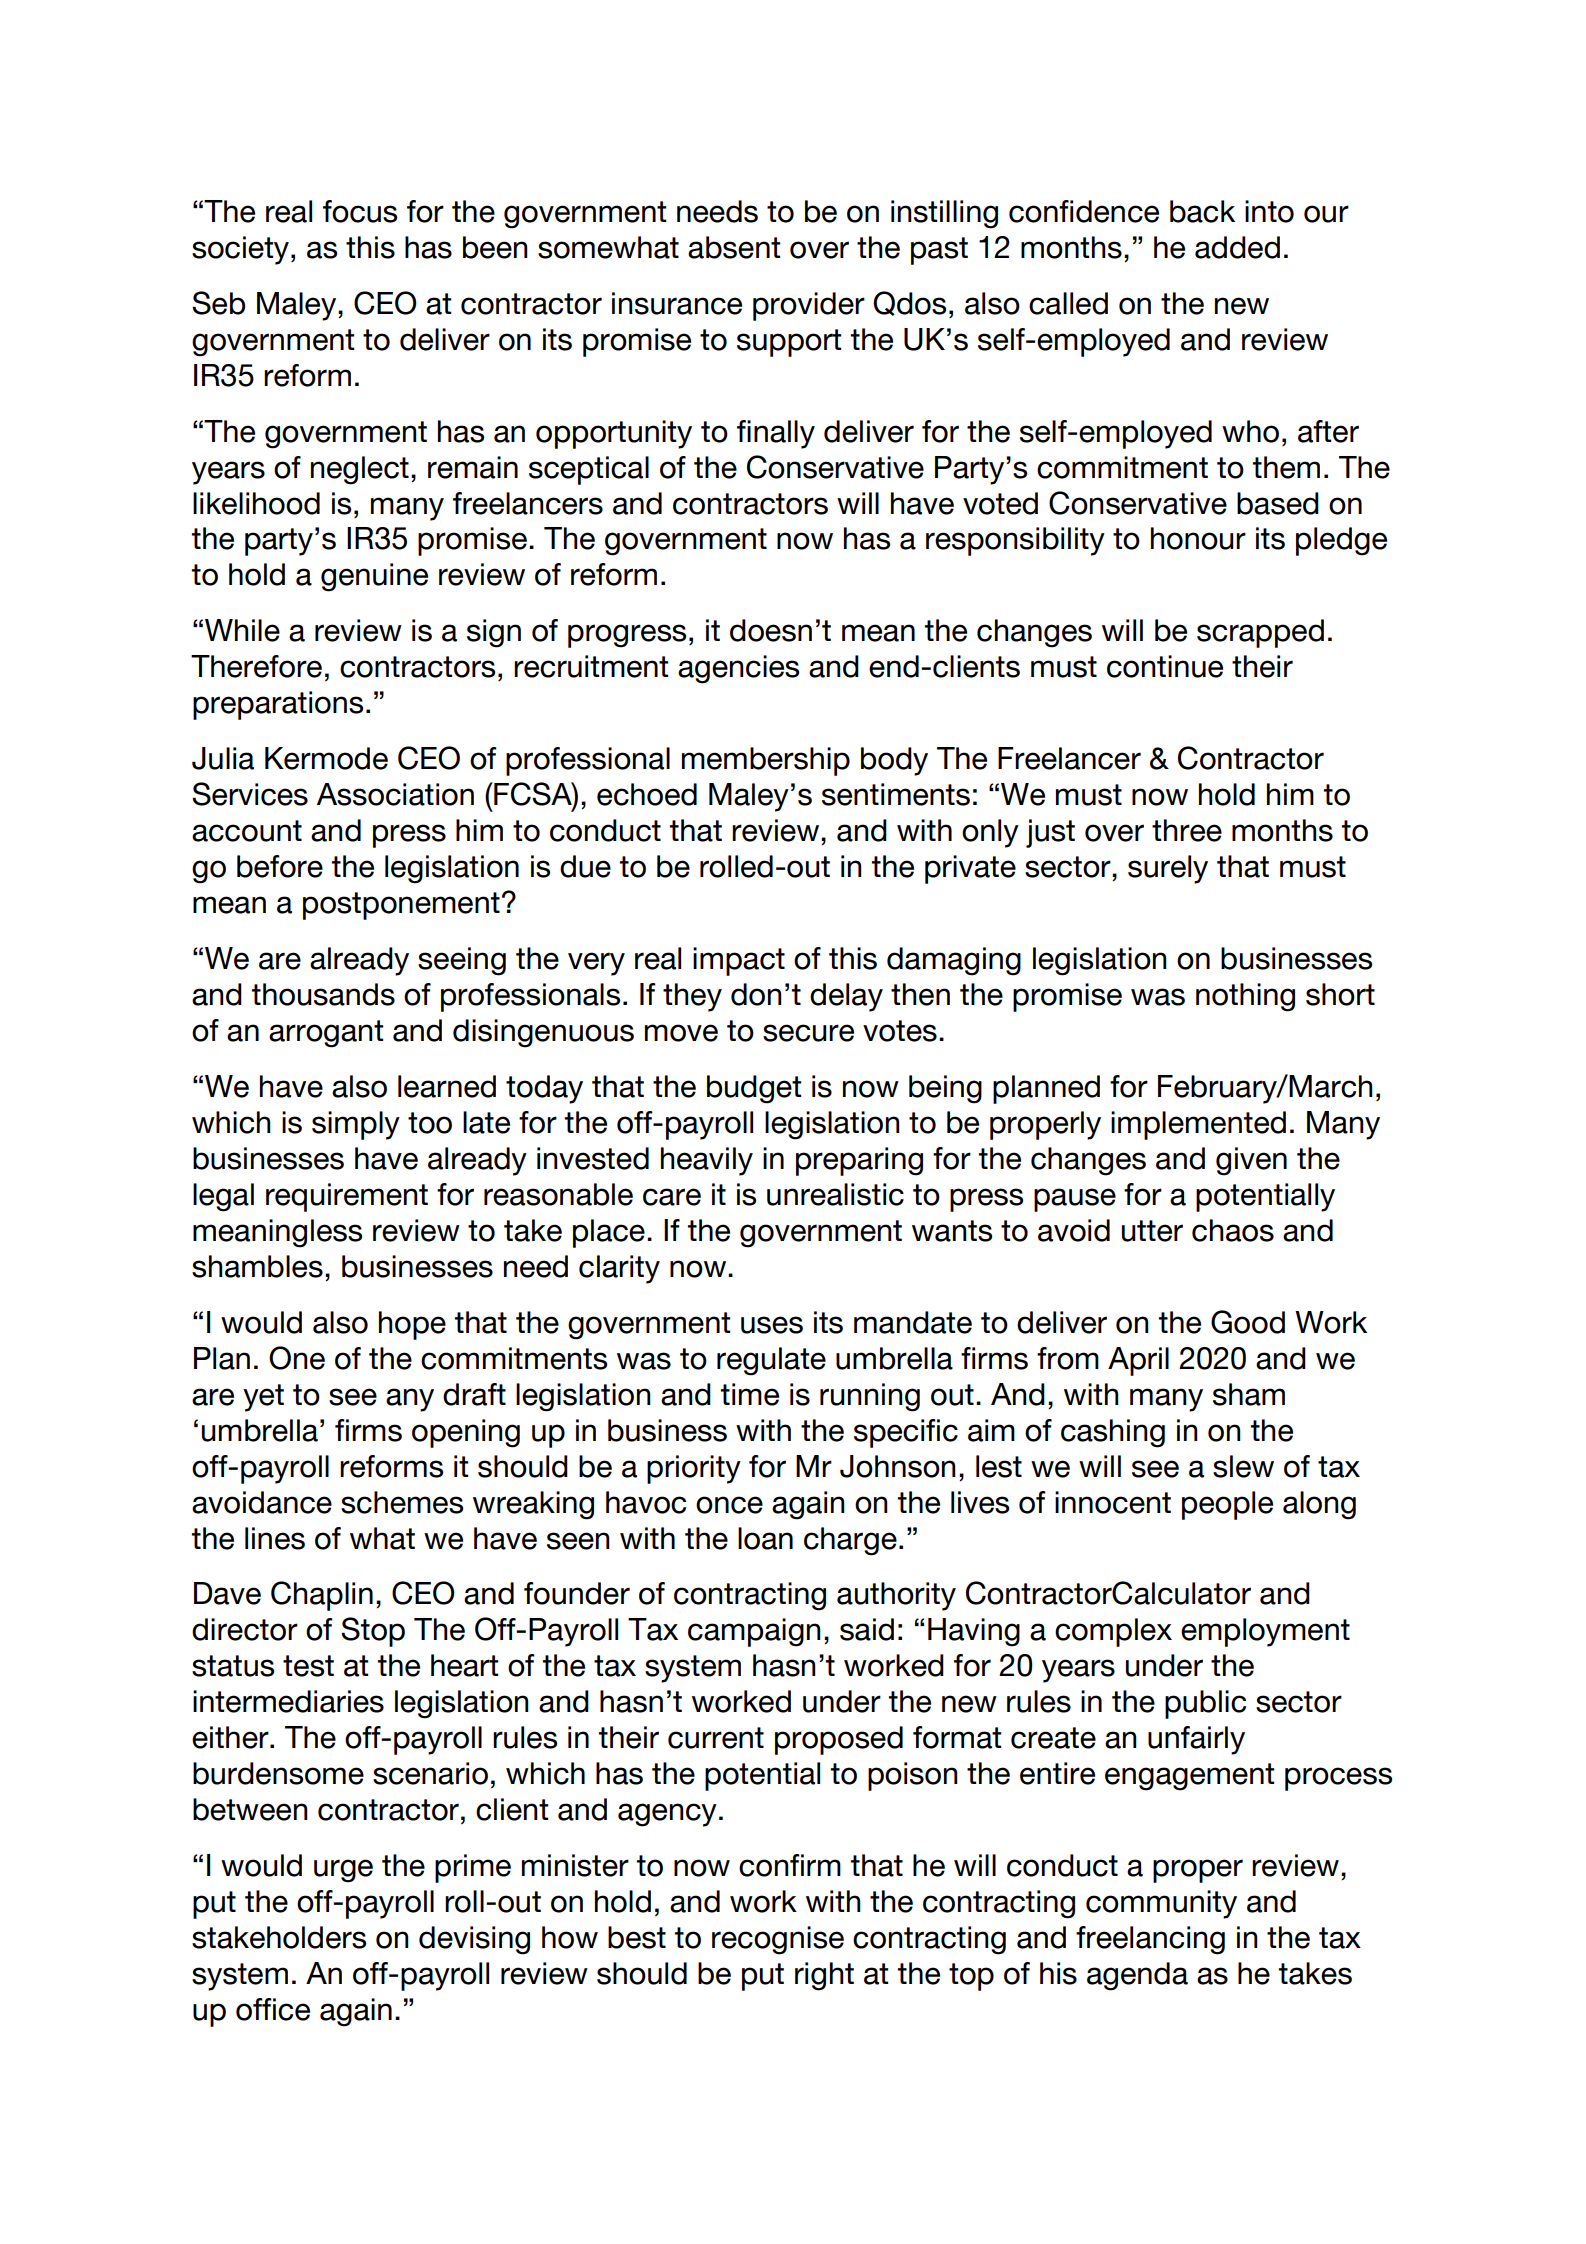 The height and width of the screenshot is (2244, 1586). Describe the element at coordinates (778, 1940) in the screenshot. I see `recognise` at that location.
